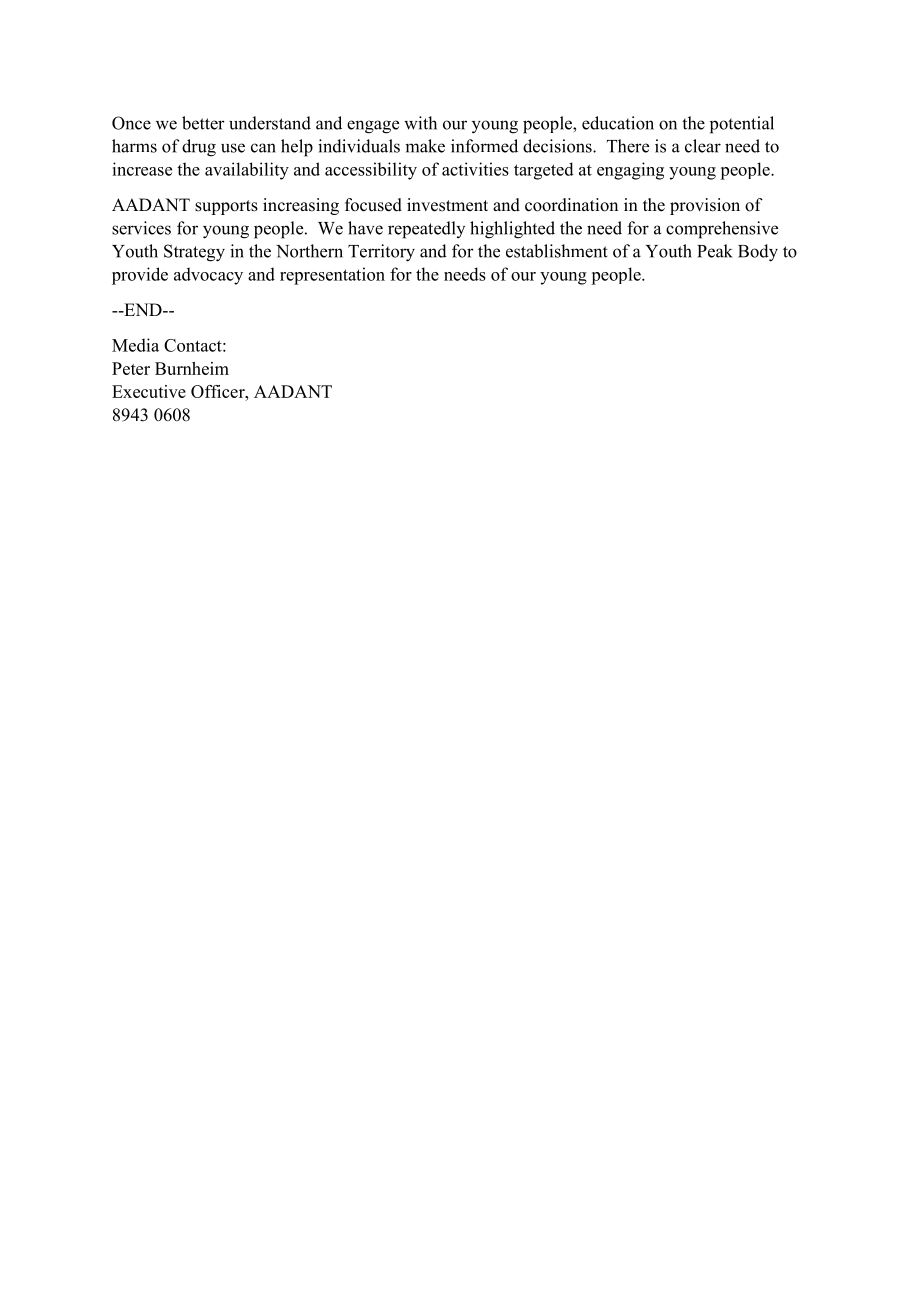 The width and height of the screenshot is (924, 1308). What do you see at coordinates (381, 253) in the screenshot?
I see `Territory` at bounding box center [381, 253].
